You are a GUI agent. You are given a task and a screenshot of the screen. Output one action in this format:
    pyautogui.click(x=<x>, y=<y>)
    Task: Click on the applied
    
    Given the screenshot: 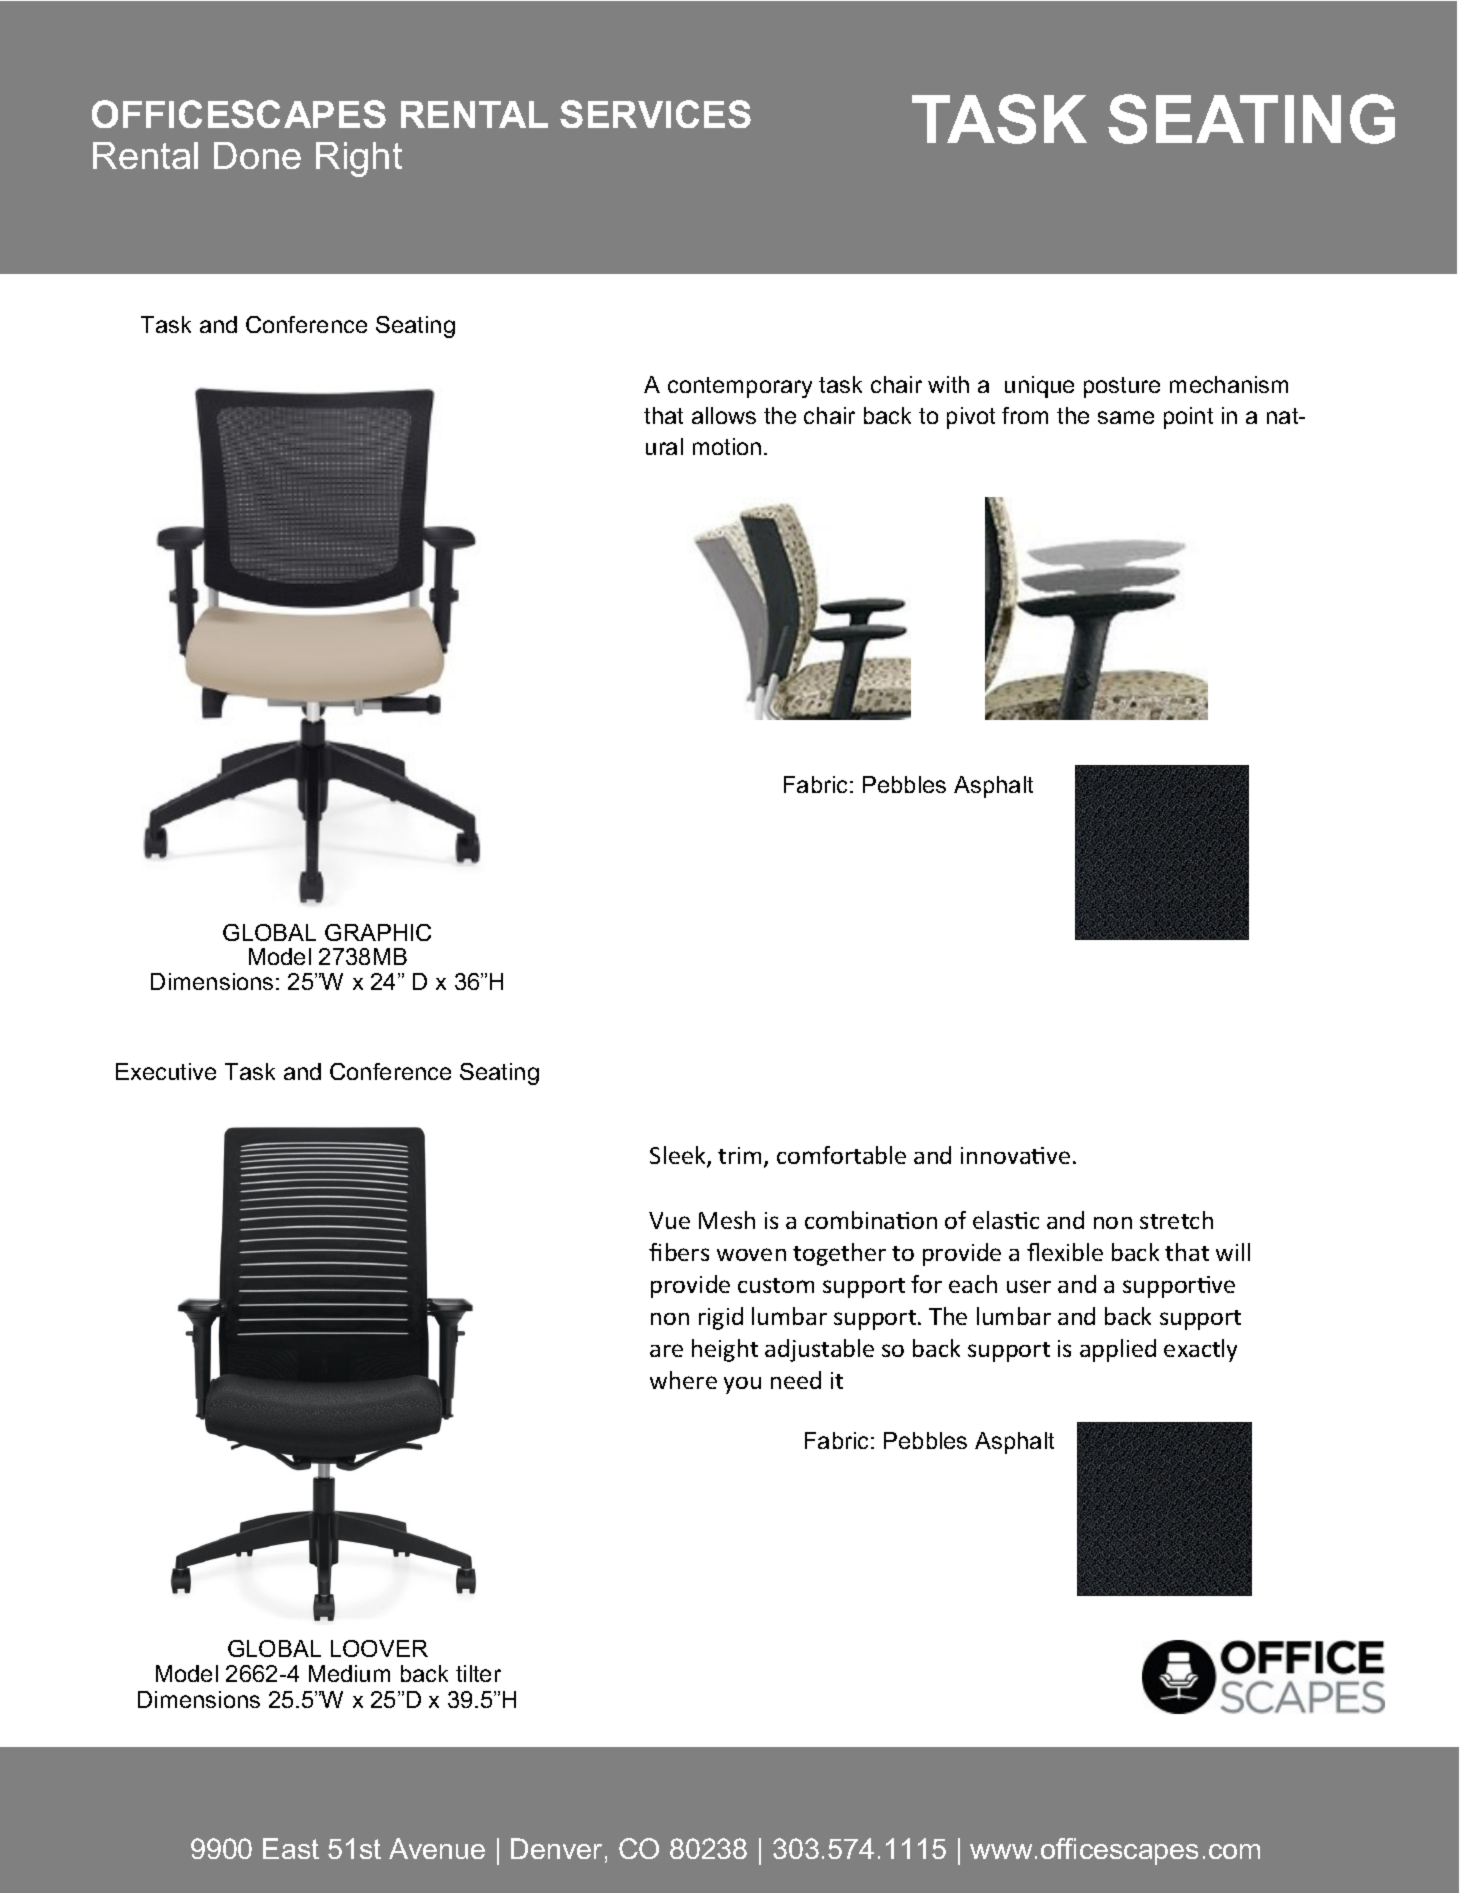 What is the action you would take?
    pyautogui.click(x=1118, y=1350)
